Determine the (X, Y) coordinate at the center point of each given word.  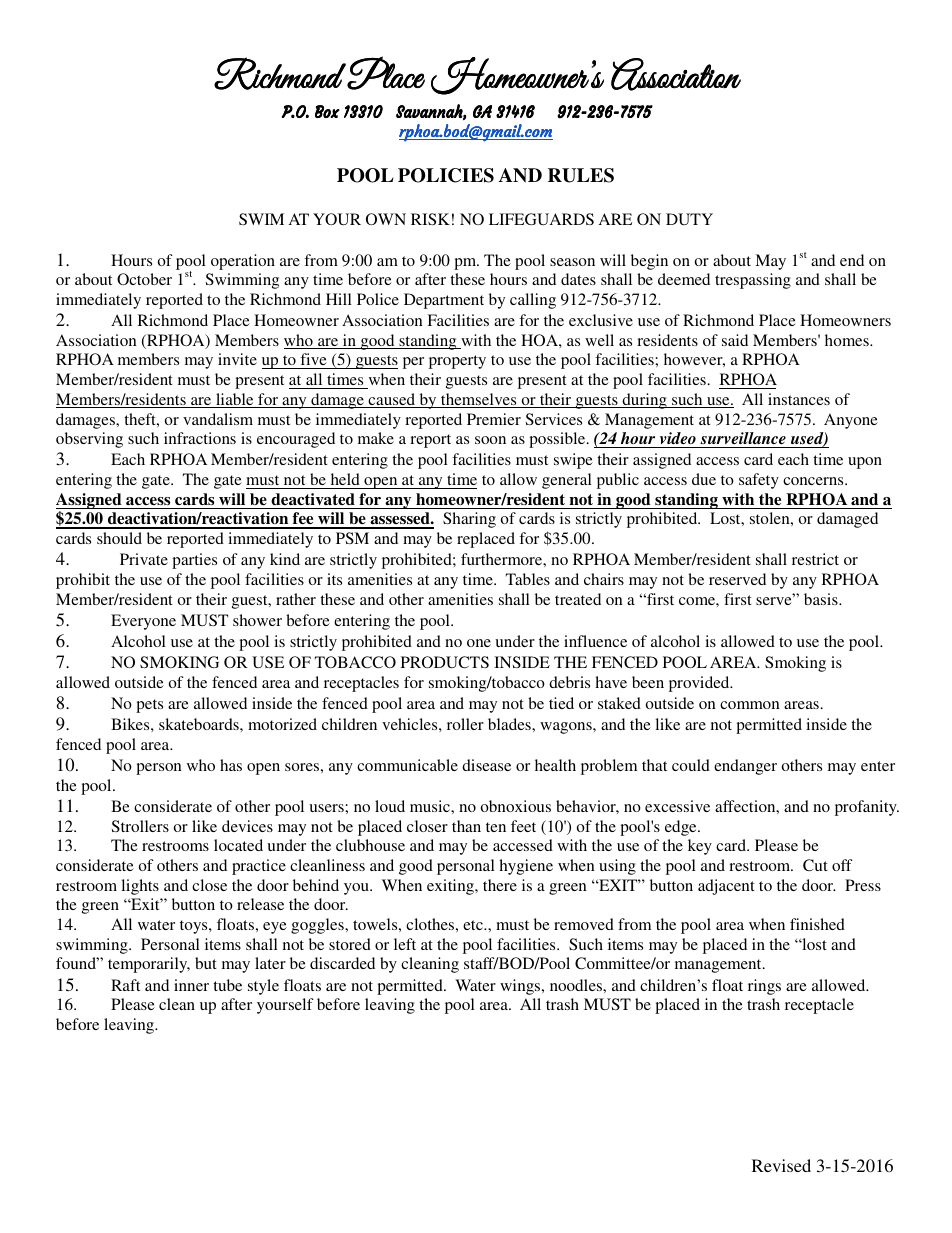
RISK (430, 219)
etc (474, 925)
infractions (200, 438)
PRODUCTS (445, 662)
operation (243, 262)
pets (149, 706)
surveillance (743, 440)
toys (195, 927)
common (750, 705)
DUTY (689, 219)
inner (191, 985)
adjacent (726, 887)
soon (490, 440)
